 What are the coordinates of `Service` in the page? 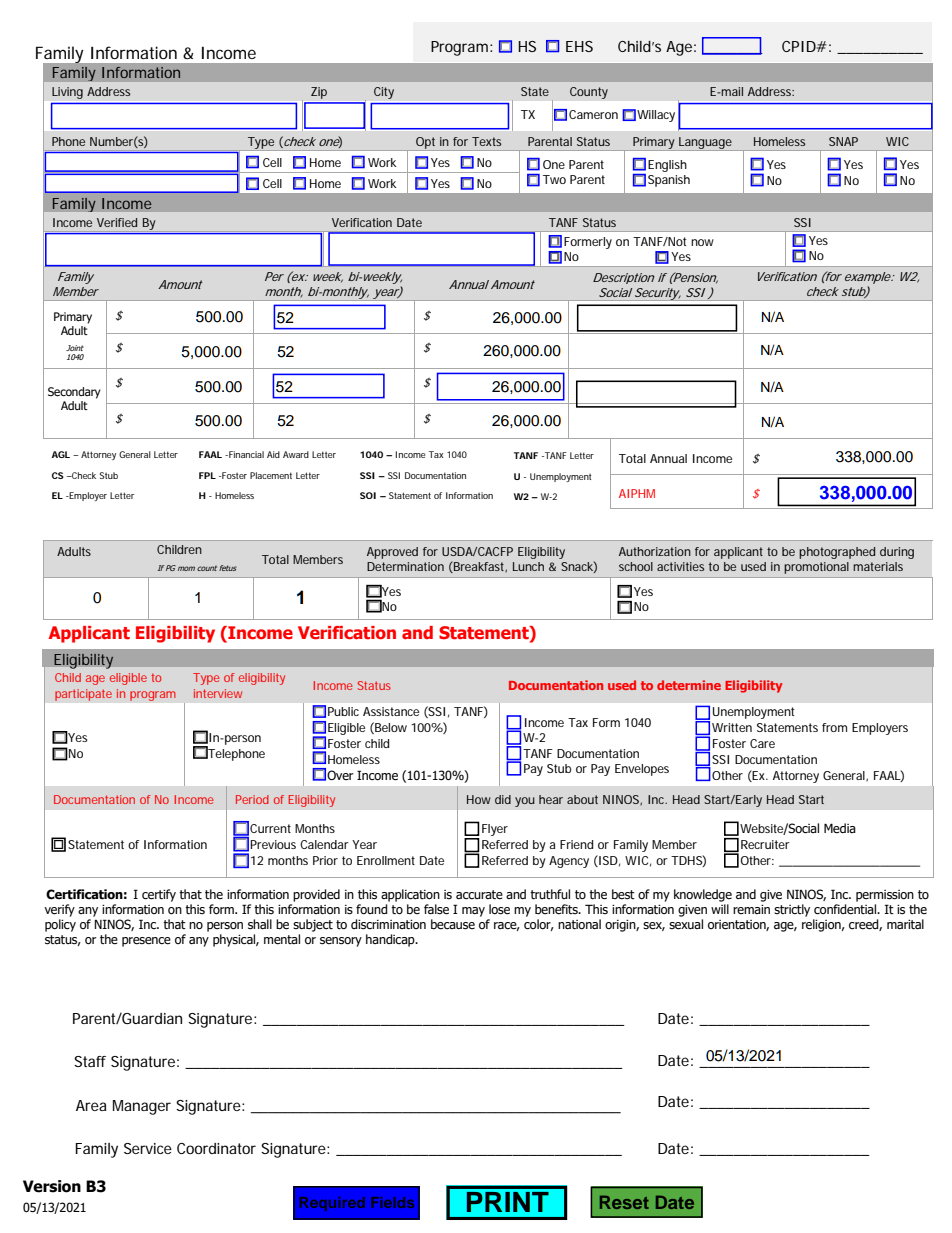 It's located at (148, 1148).
